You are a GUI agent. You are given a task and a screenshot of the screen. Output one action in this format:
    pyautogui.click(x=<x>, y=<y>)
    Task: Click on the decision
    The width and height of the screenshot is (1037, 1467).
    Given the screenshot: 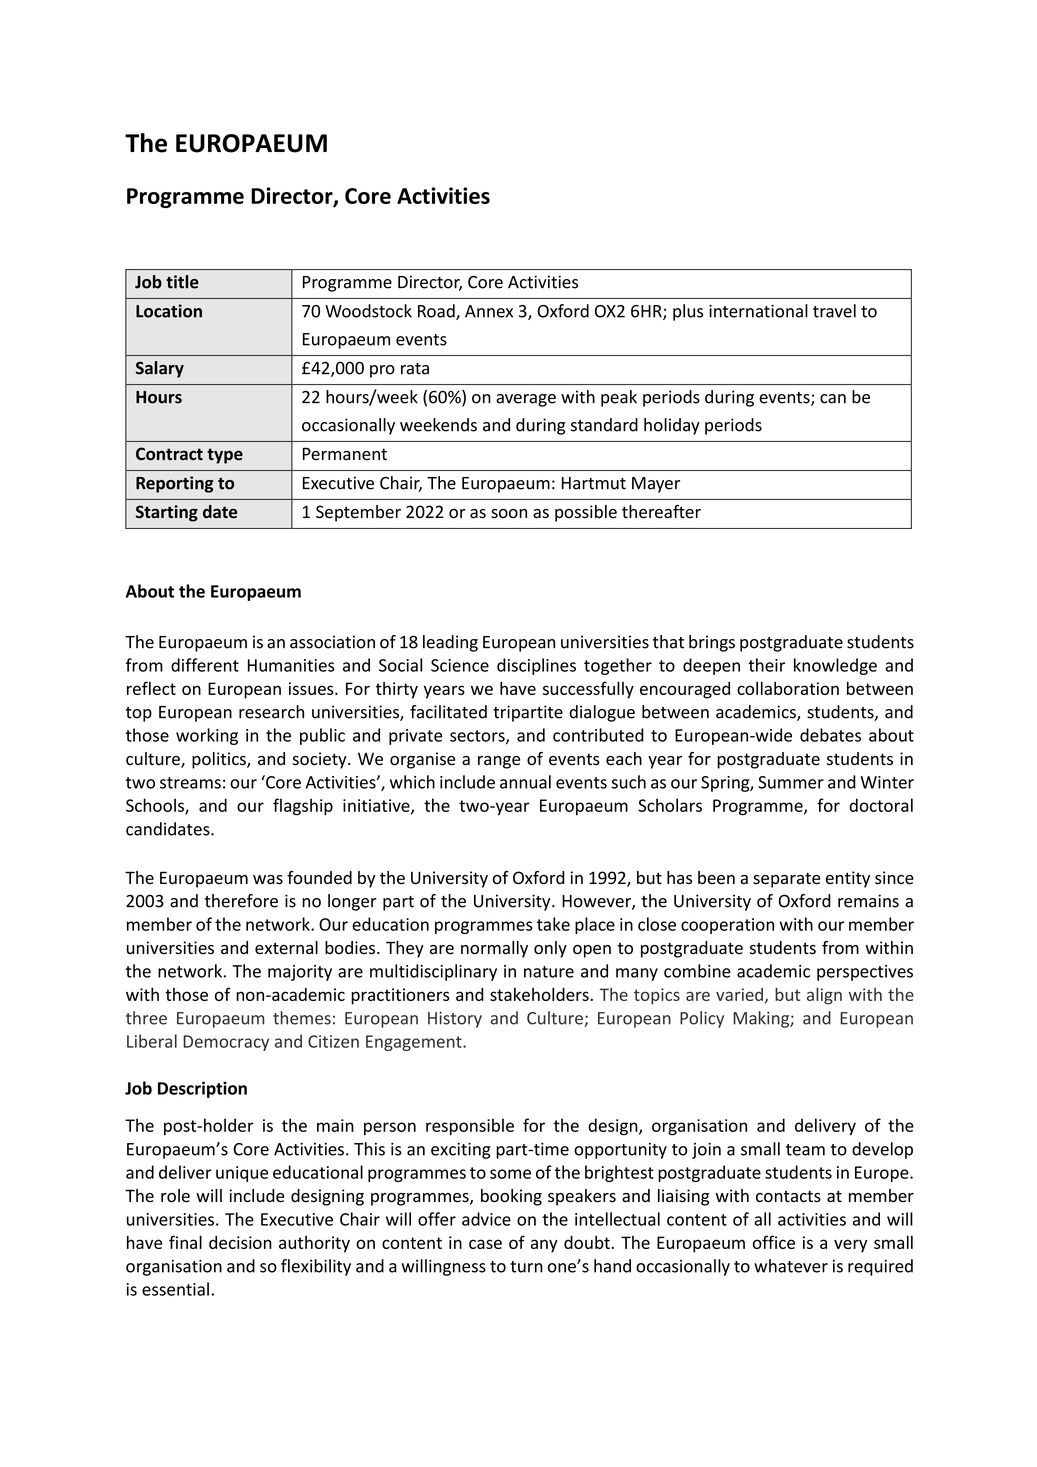 What is the action you would take?
    pyautogui.click(x=240, y=1242)
